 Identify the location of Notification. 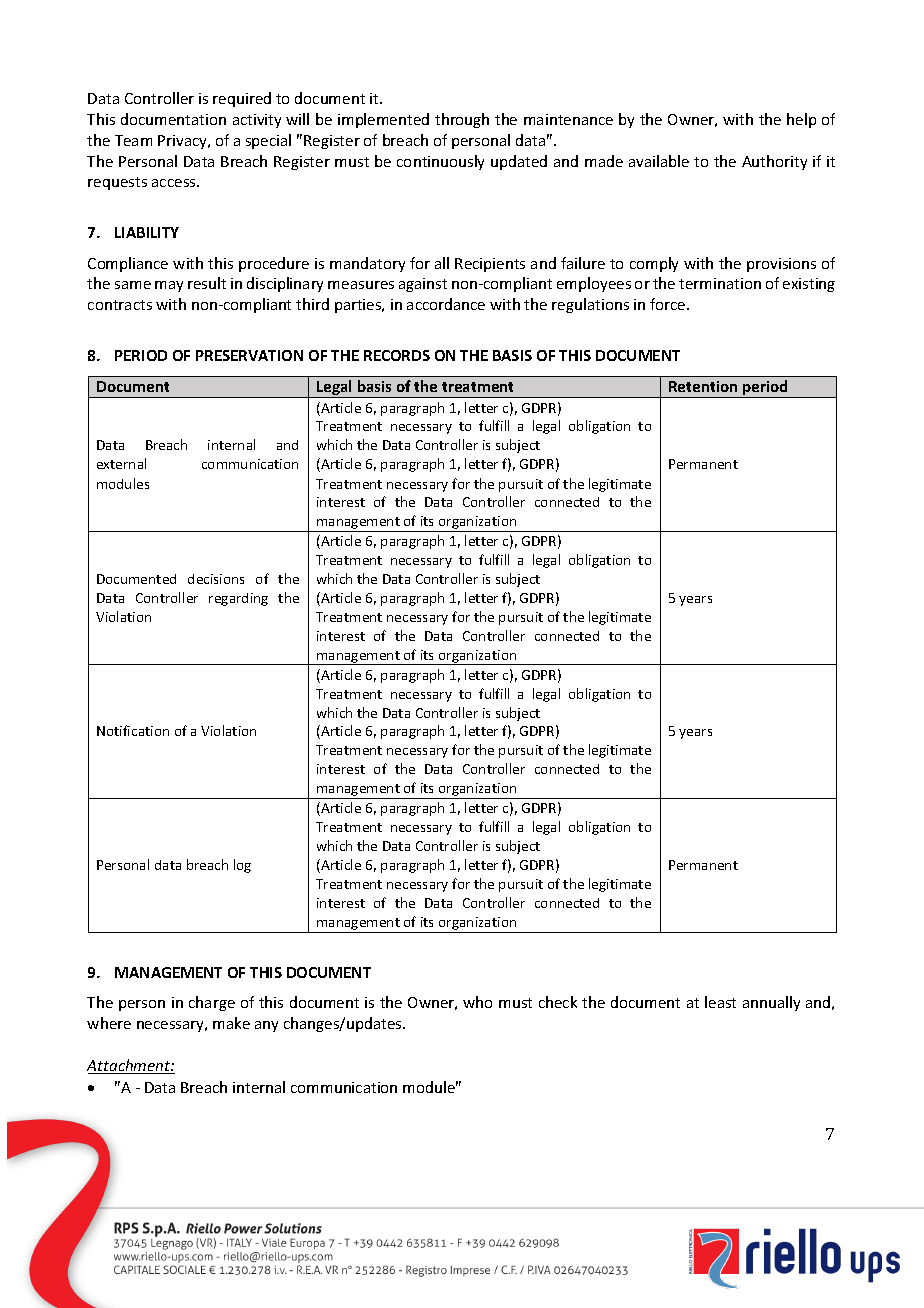
(133, 730).
